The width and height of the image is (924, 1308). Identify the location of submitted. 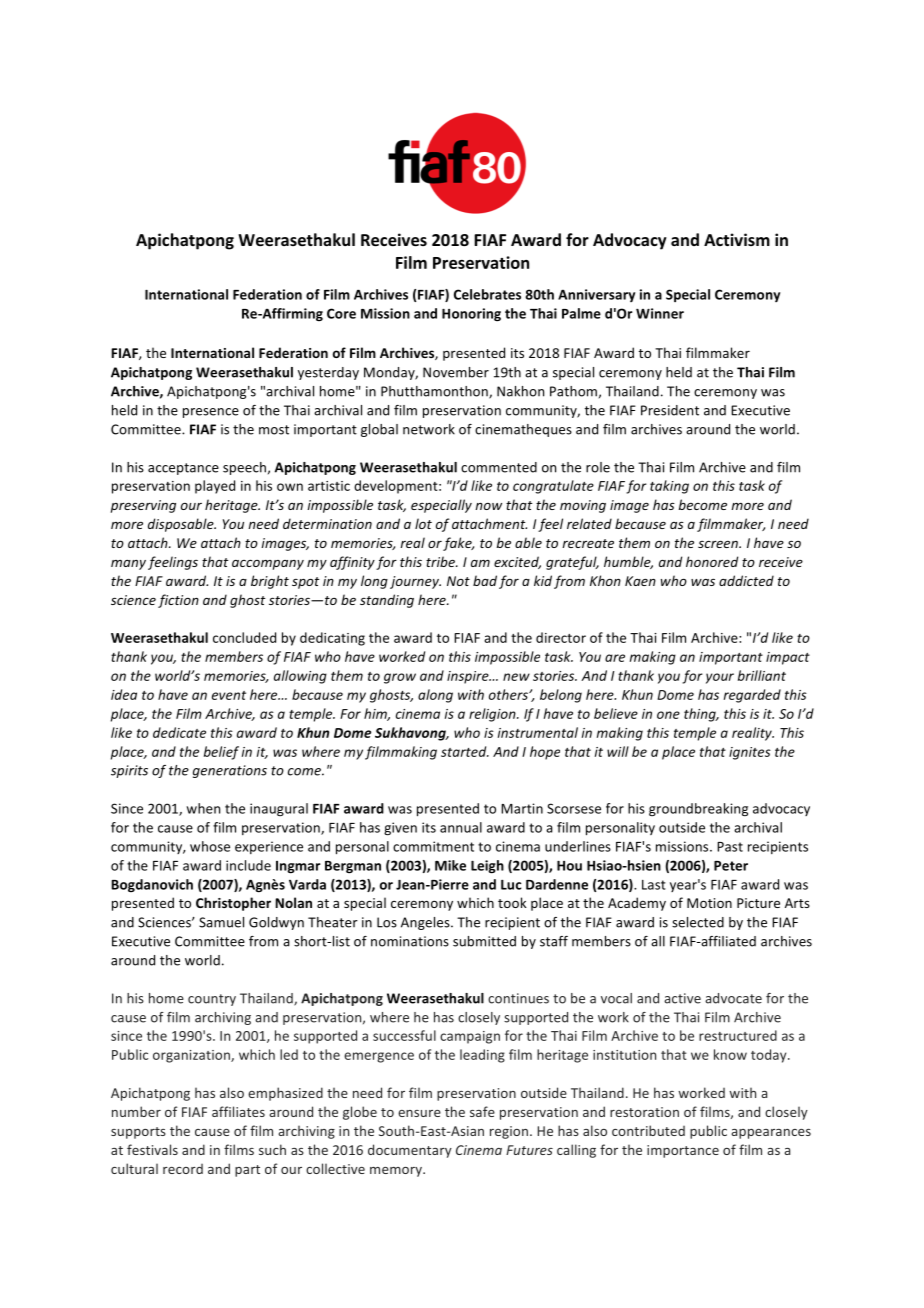
(484, 941).
